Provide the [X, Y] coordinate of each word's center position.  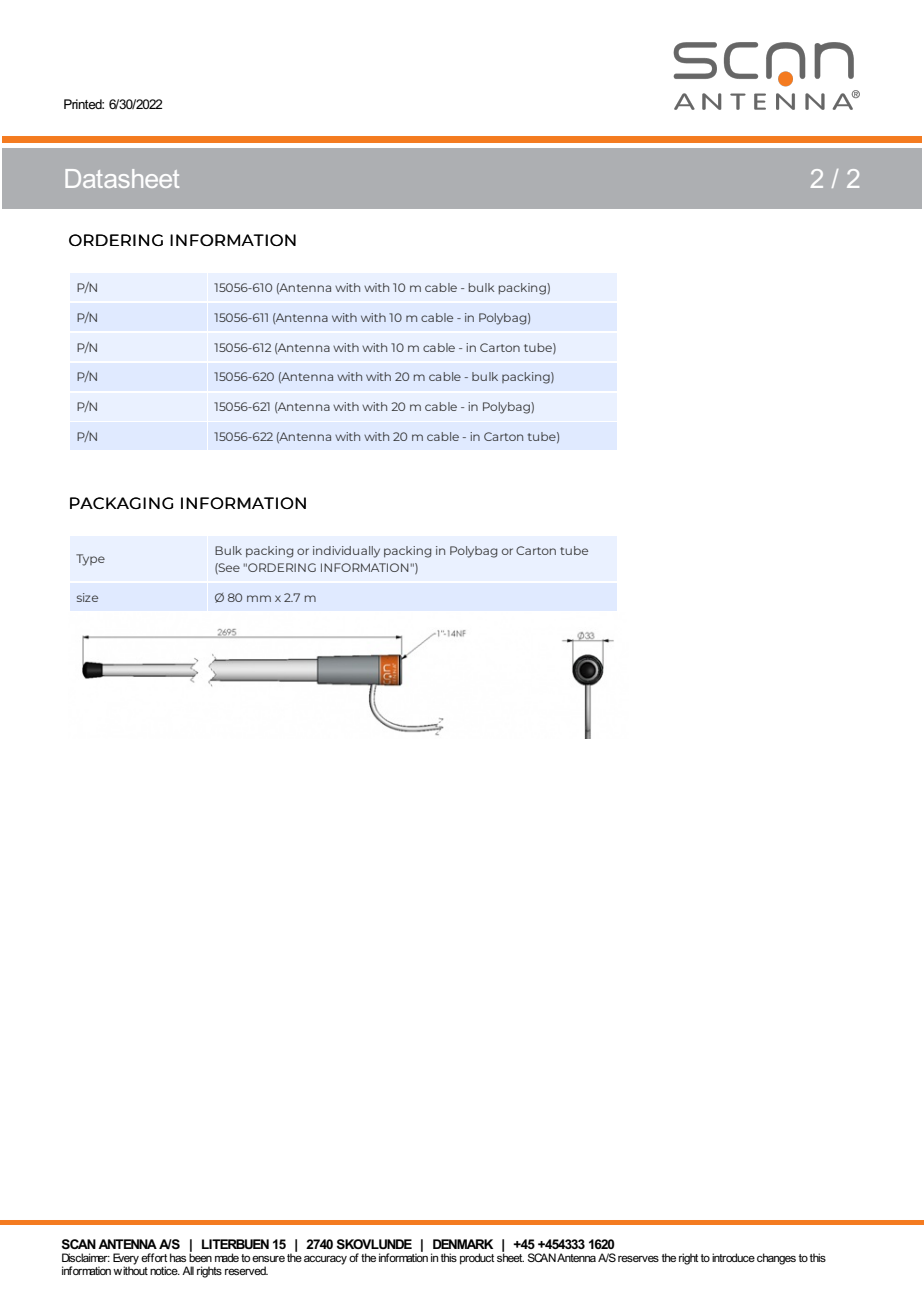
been [200, 1256]
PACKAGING [121, 503]
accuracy [325, 1260]
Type [90, 560]
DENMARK [463, 1244]
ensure [268, 1259]
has [178, 1257]
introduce [733, 1257]
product [477, 1259]
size [87, 597]
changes [776, 1259]
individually [346, 552]
